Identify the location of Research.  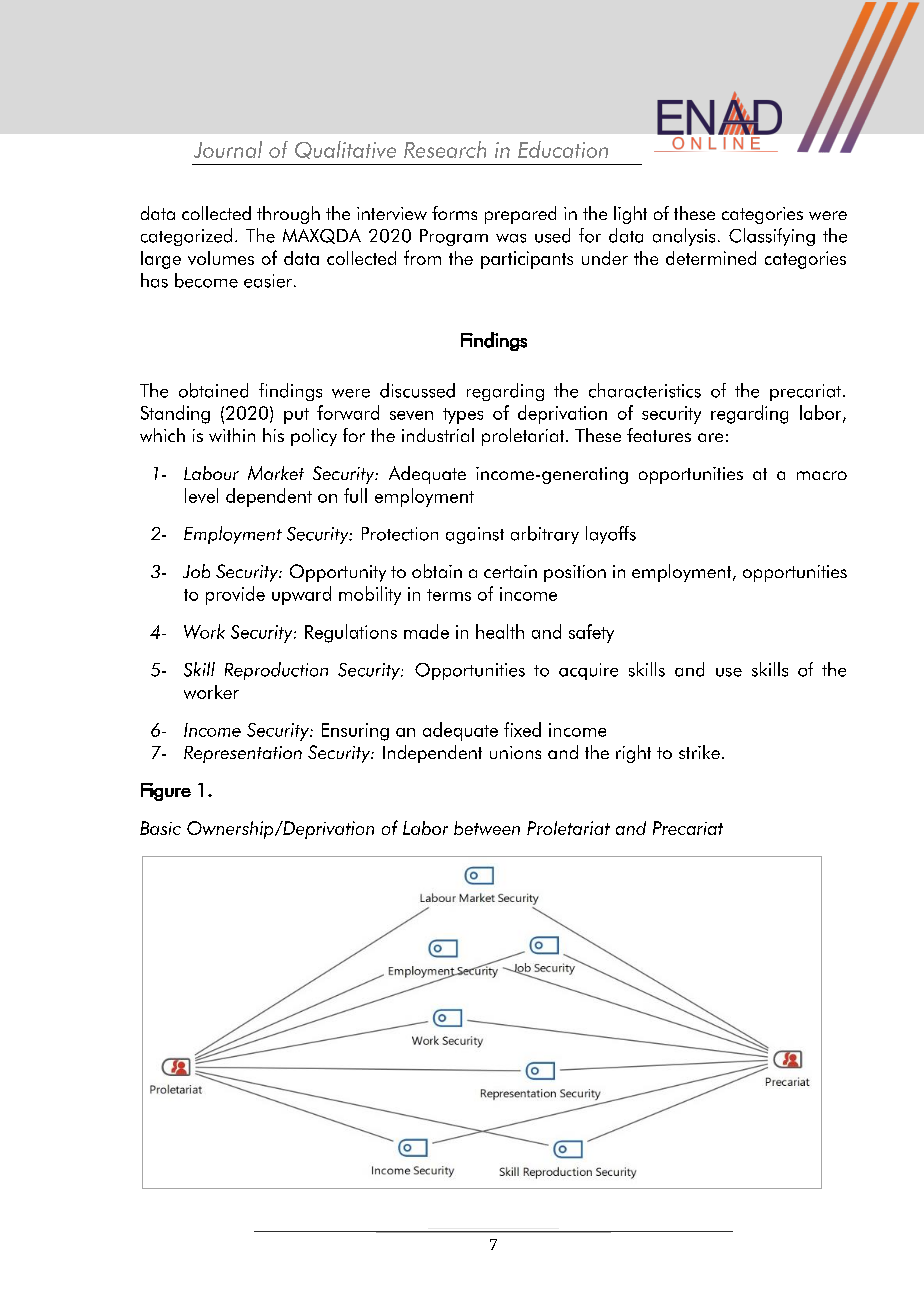
(445, 149).
